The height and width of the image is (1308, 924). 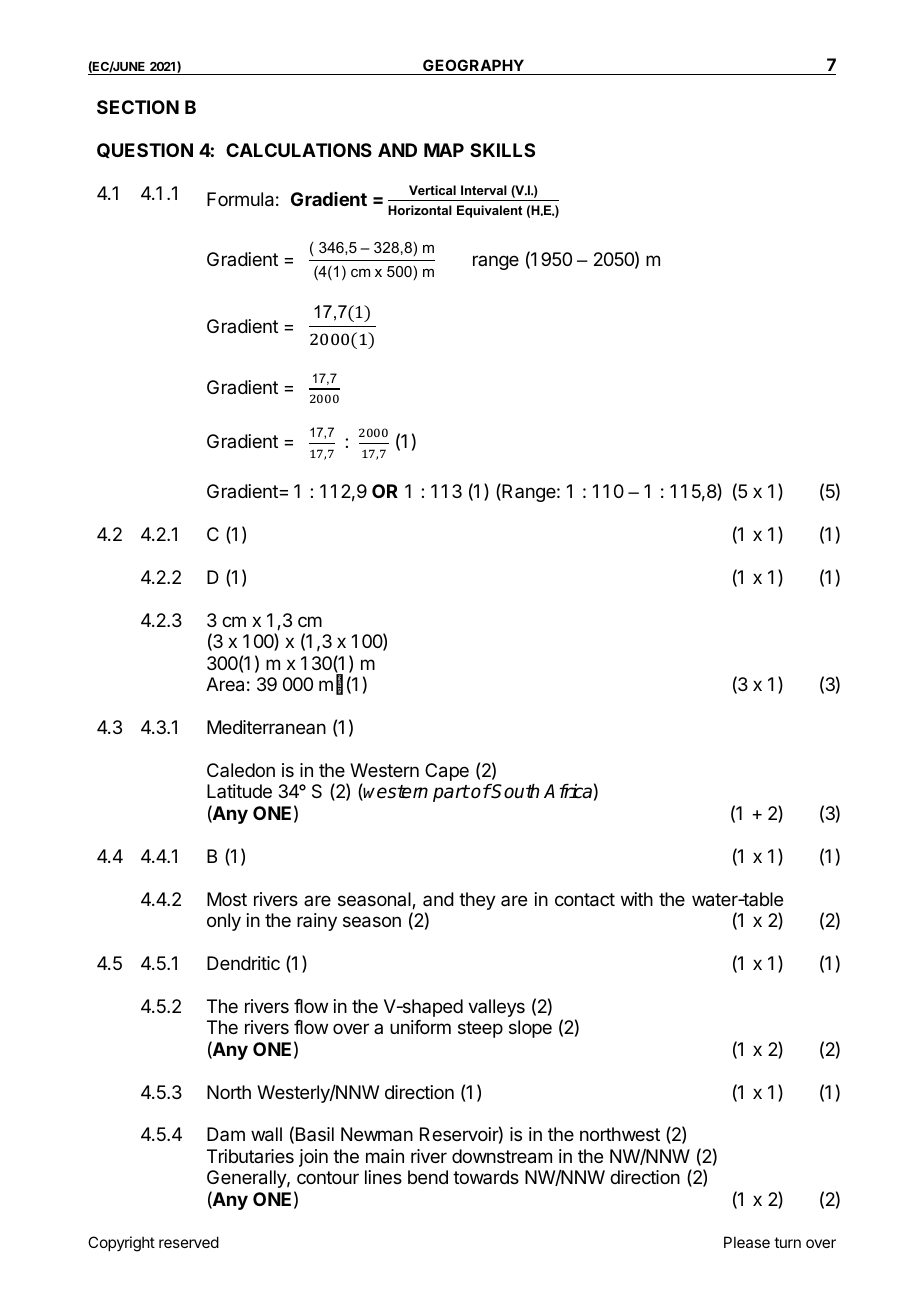 What do you see at coordinates (138, 107) in the image?
I see `SECTION` at bounding box center [138, 107].
